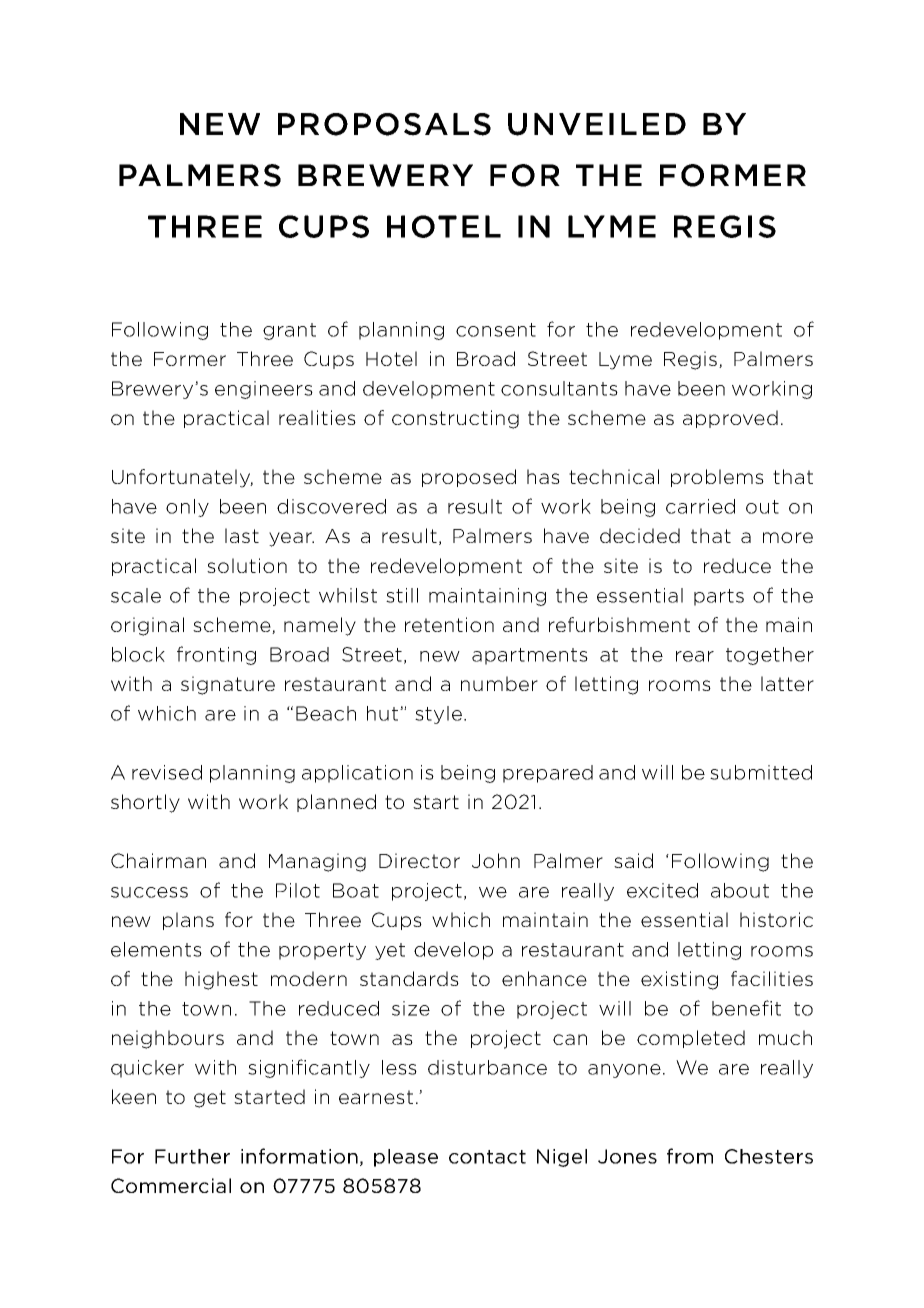 This screenshot has height=1308, width=924. What do you see at coordinates (496, 330) in the screenshot?
I see `consent` at bounding box center [496, 330].
